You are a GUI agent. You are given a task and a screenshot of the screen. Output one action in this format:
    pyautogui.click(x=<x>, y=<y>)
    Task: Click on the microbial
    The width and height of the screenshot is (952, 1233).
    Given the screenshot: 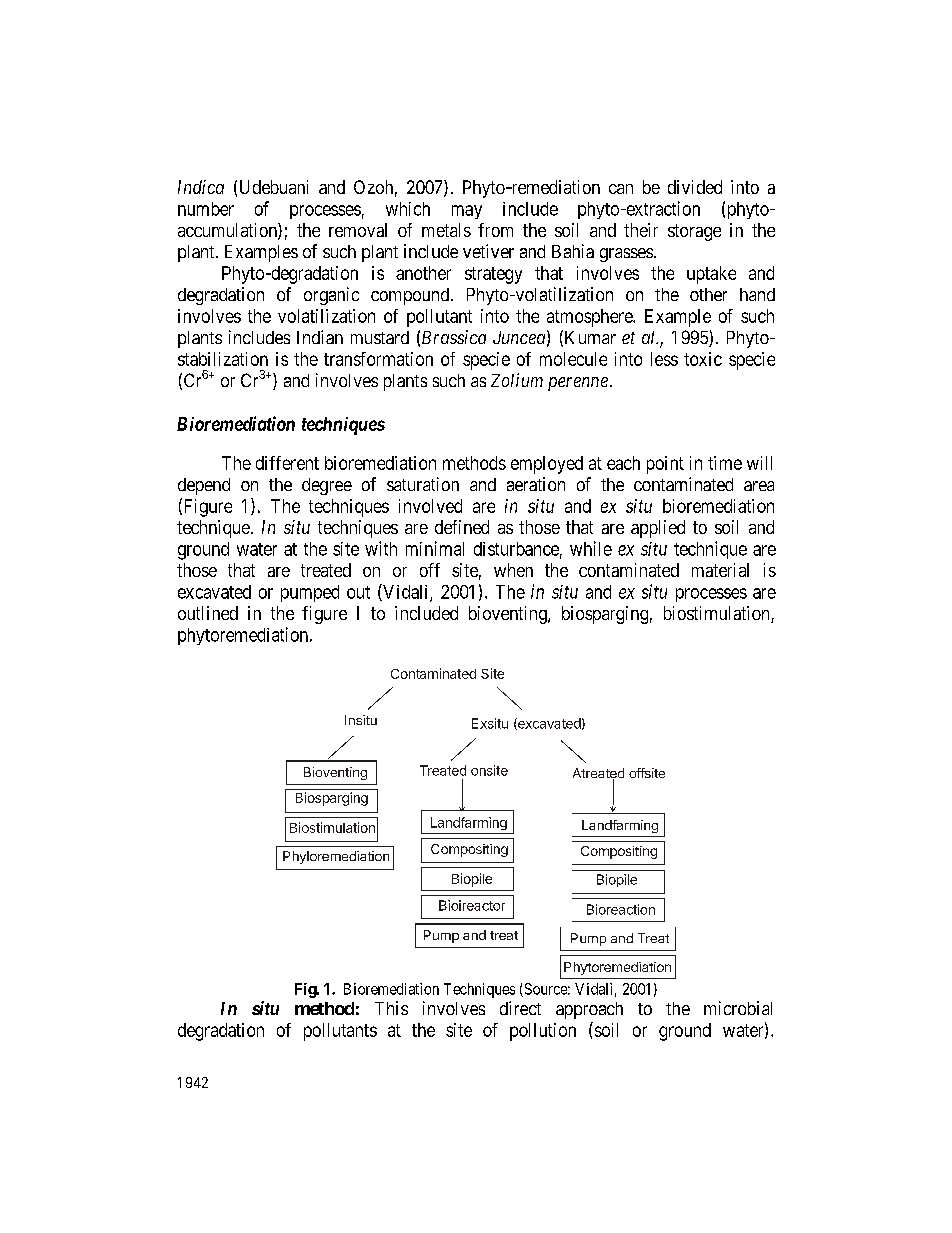 What is the action you would take?
    pyautogui.click(x=738, y=1008)
